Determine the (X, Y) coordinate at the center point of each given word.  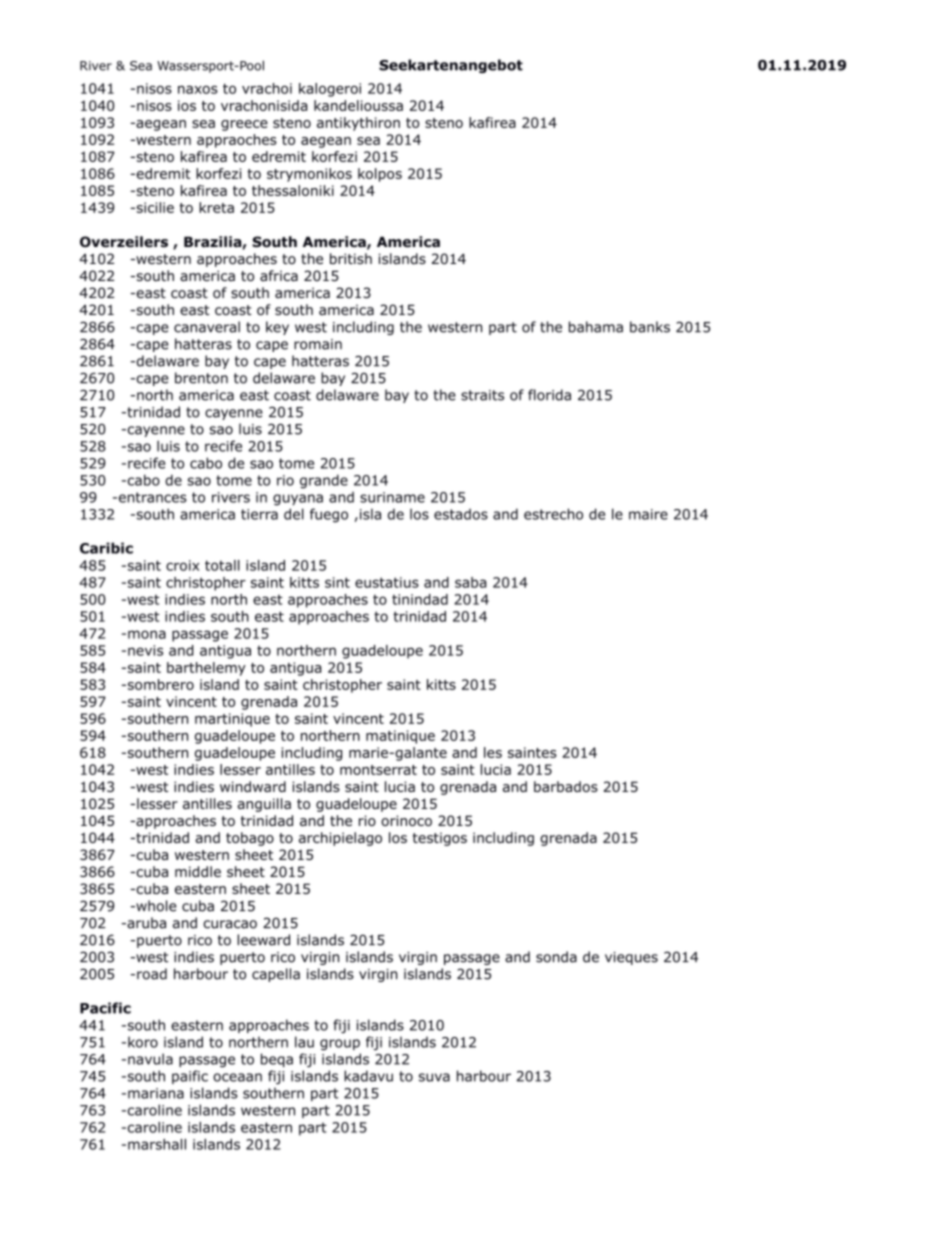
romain (318, 344)
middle (198, 871)
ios (187, 105)
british (351, 259)
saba (470, 582)
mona (147, 634)
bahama (596, 327)
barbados (566, 786)
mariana (156, 1093)
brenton (201, 378)
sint (337, 582)
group (340, 1045)
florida (549, 395)
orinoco (406, 820)
